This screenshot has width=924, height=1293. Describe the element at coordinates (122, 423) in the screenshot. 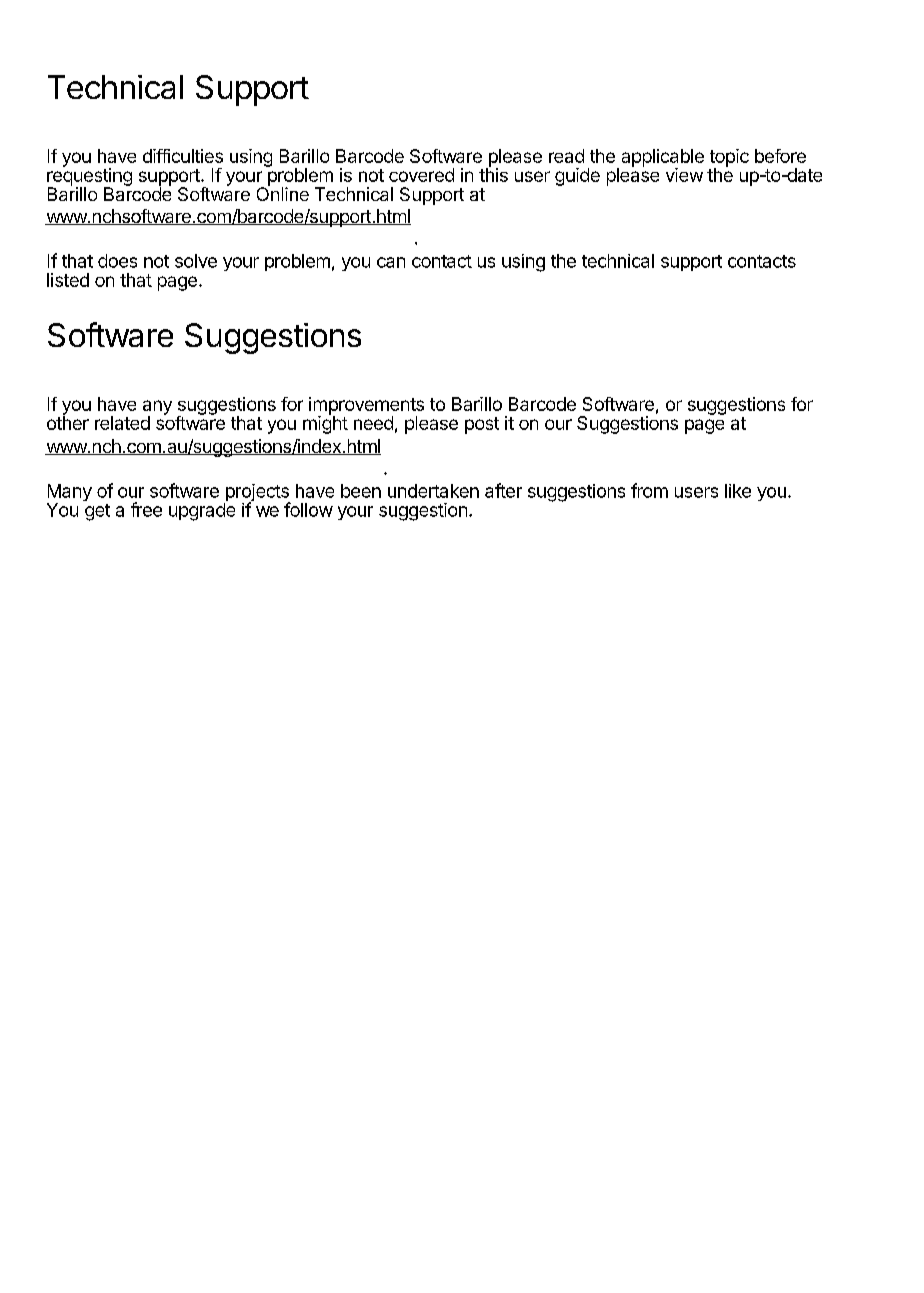

I see `related` at that location.
